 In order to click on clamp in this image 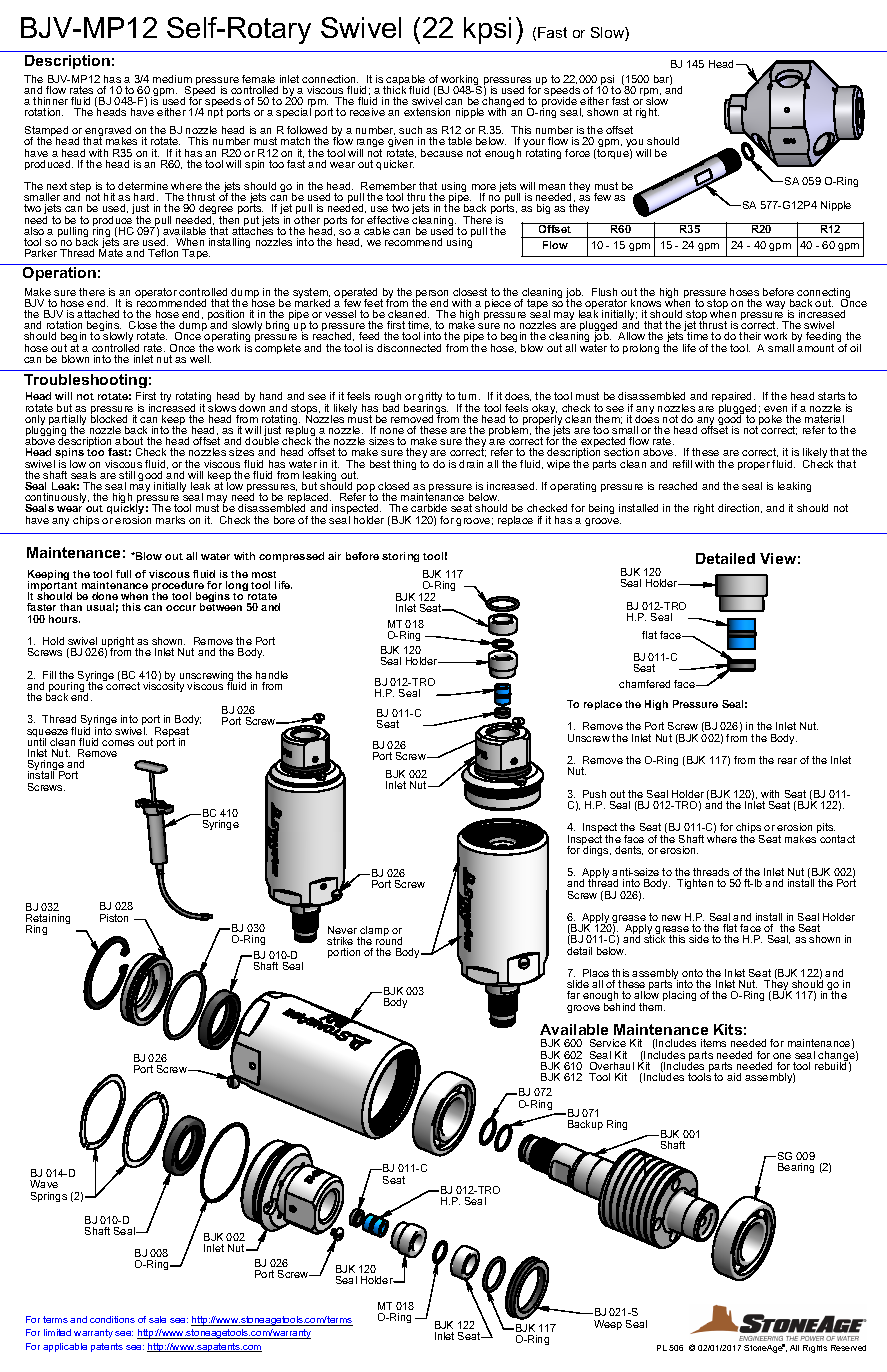, I will do `click(374, 932)`.
